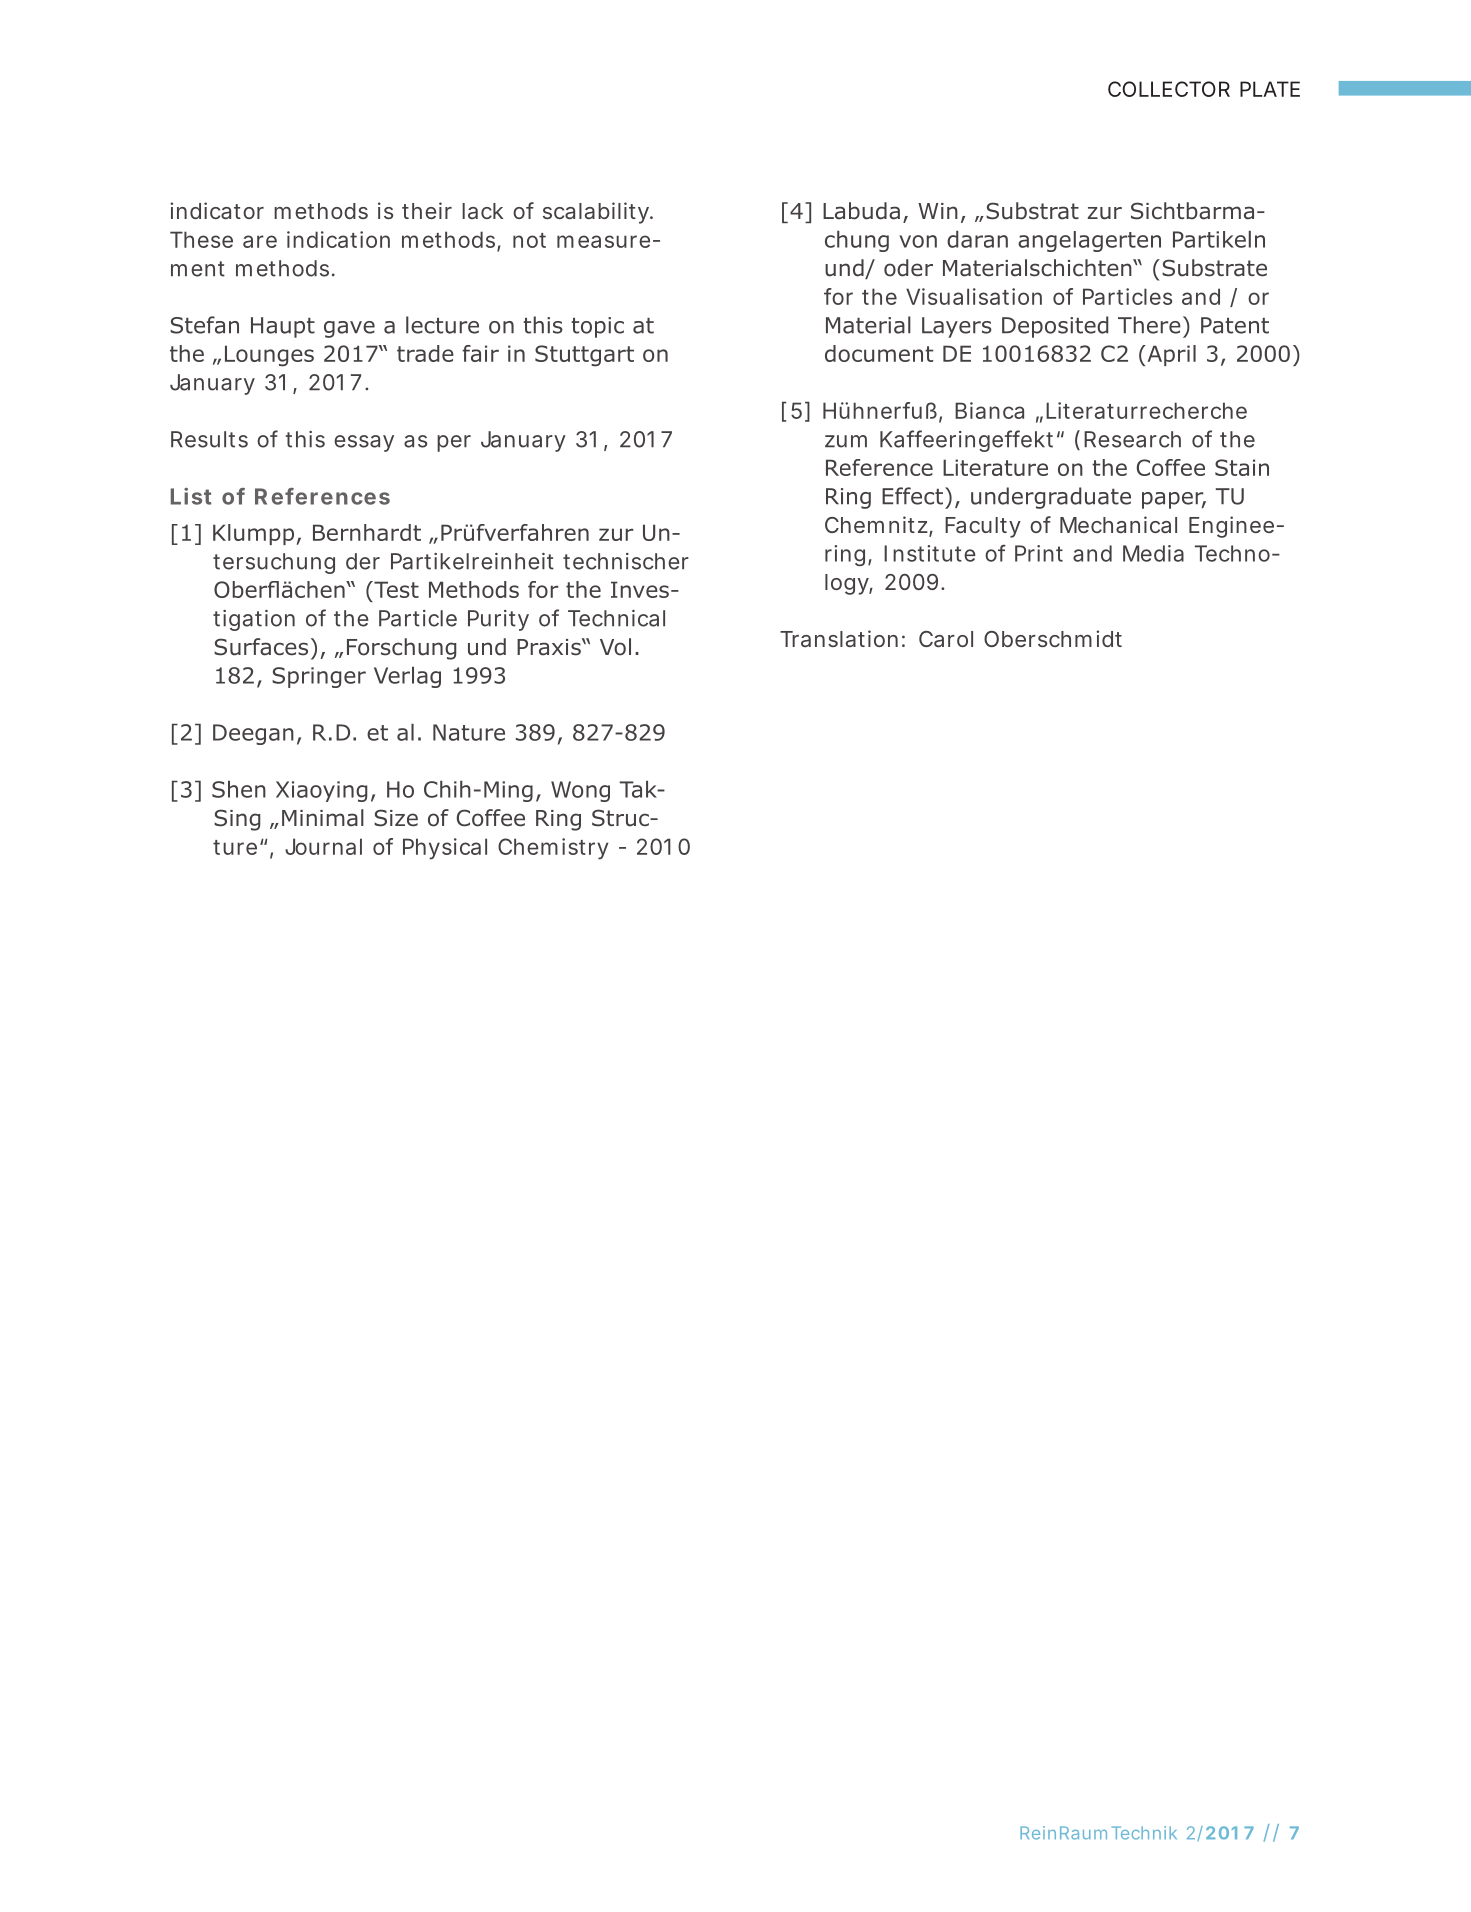 This screenshot has width=1471, height=1912. Describe the element at coordinates (529, 240) in the screenshot. I see `not` at that location.
